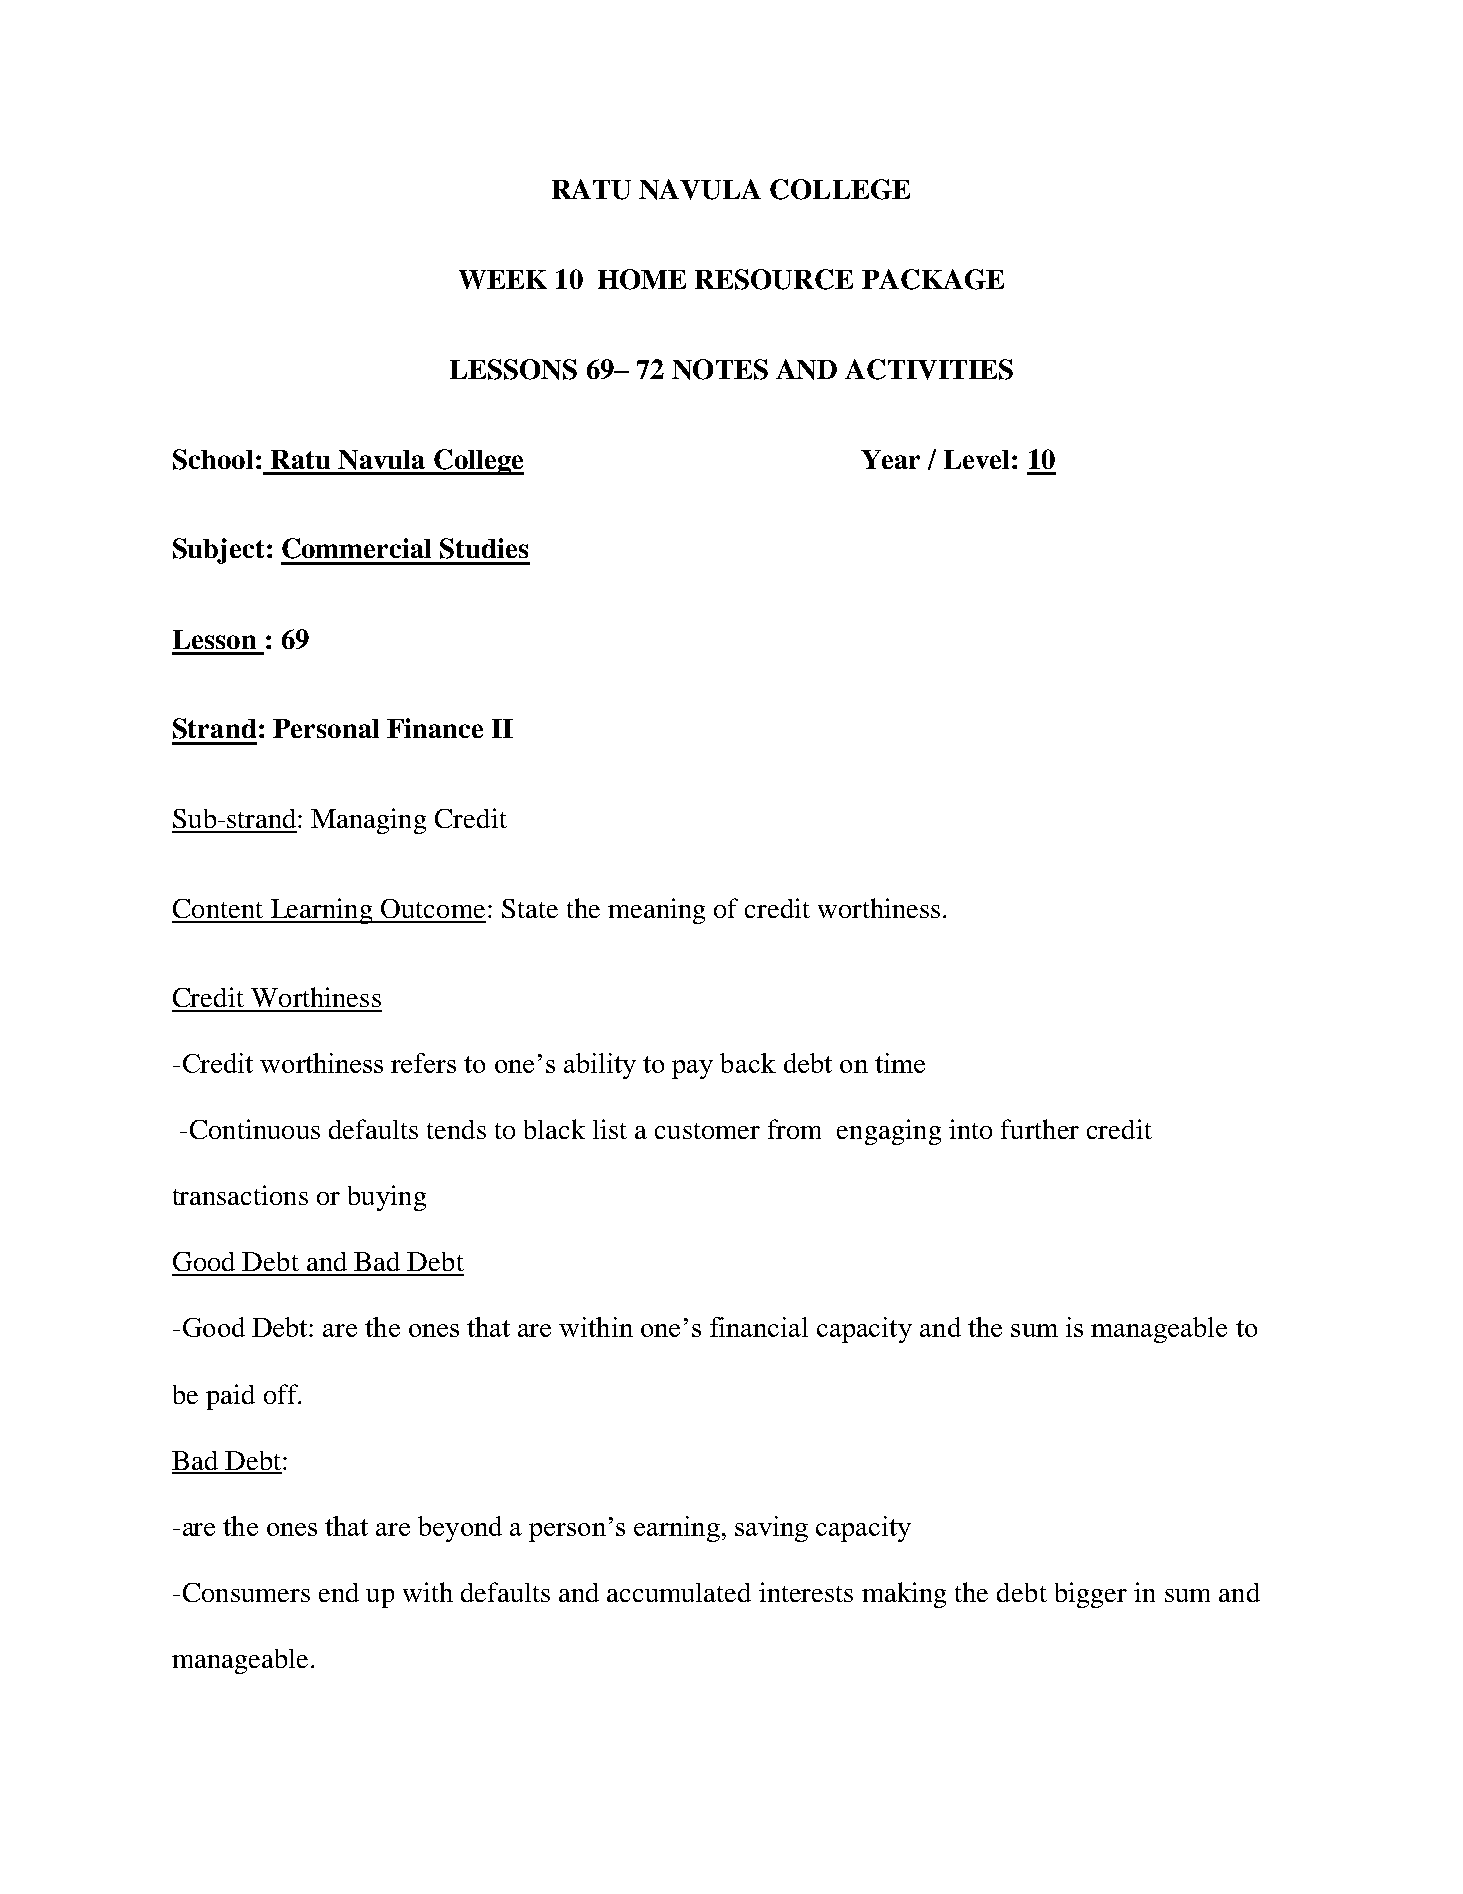  I want to click on Consumers, so click(246, 1592).
